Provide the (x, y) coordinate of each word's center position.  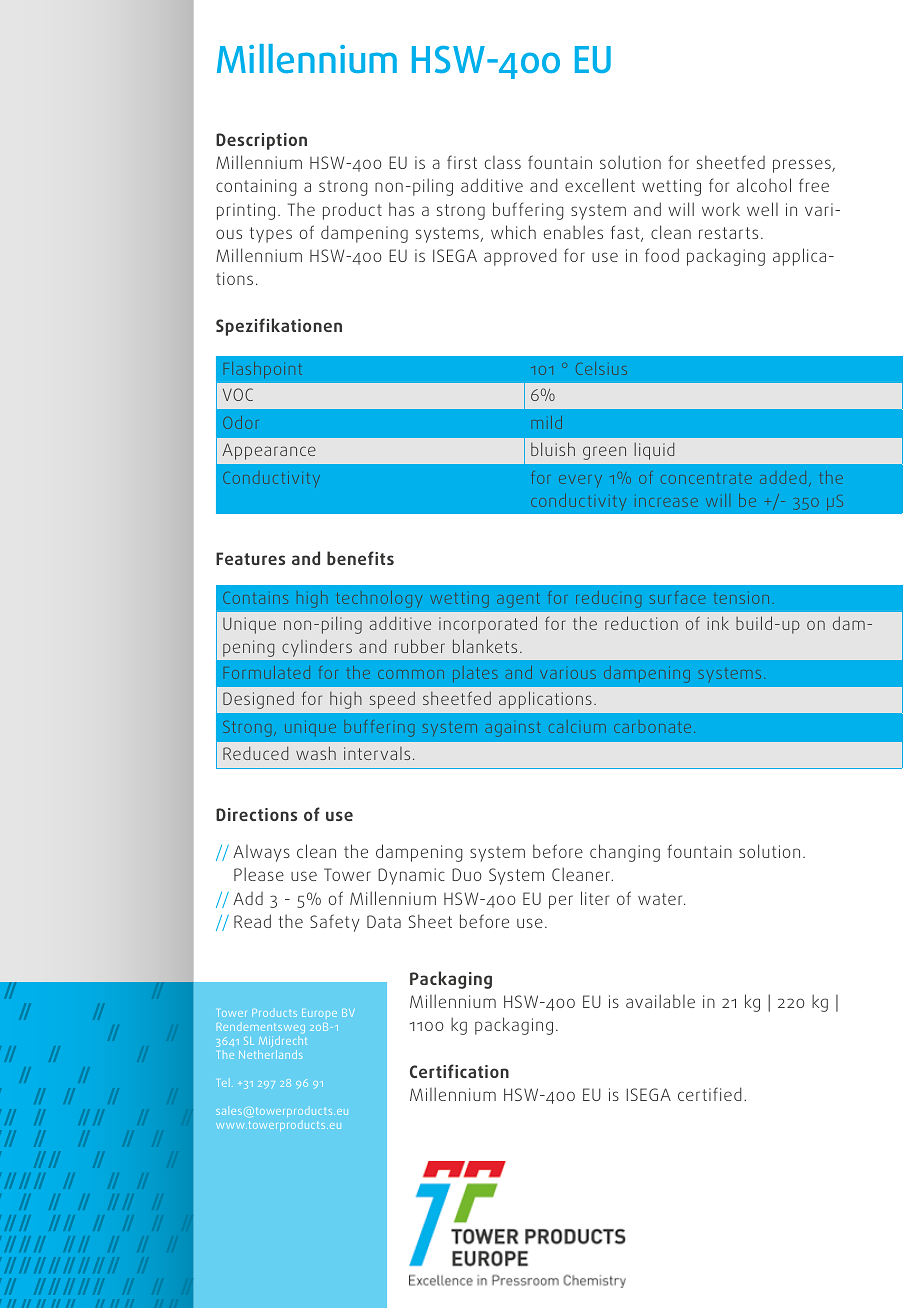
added (783, 477)
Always (261, 853)
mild (546, 422)
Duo (467, 874)
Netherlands (270, 1054)
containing (256, 187)
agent (518, 600)
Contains (255, 598)
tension (741, 598)
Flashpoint (263, 370)
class (503, 162)
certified (710, 1094)
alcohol (764, 185)
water (661, 899)
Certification (459, 1071)
